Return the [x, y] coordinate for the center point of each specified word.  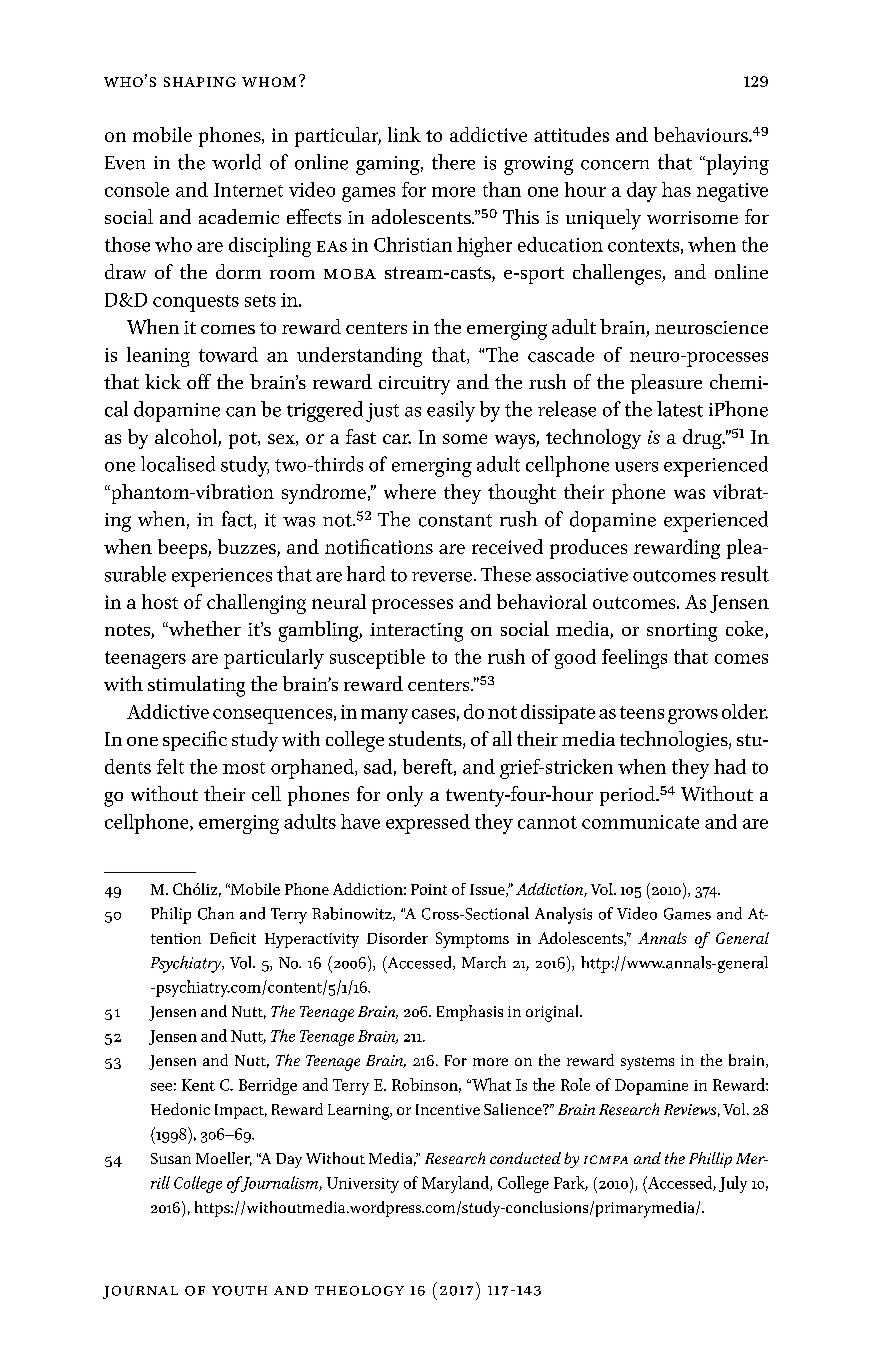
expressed [428, 824]
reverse [442, 577]
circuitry [414, 385]
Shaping [200, 82]
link [404, 134]
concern [615, 165]
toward [228, 354]
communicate [640, 822]
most [244, 768]
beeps [183, 549]
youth [239, 1291]
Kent [198, 1085]
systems [647, 1063]
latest [680, 409]
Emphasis [470, 1013]
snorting [682, 632]
